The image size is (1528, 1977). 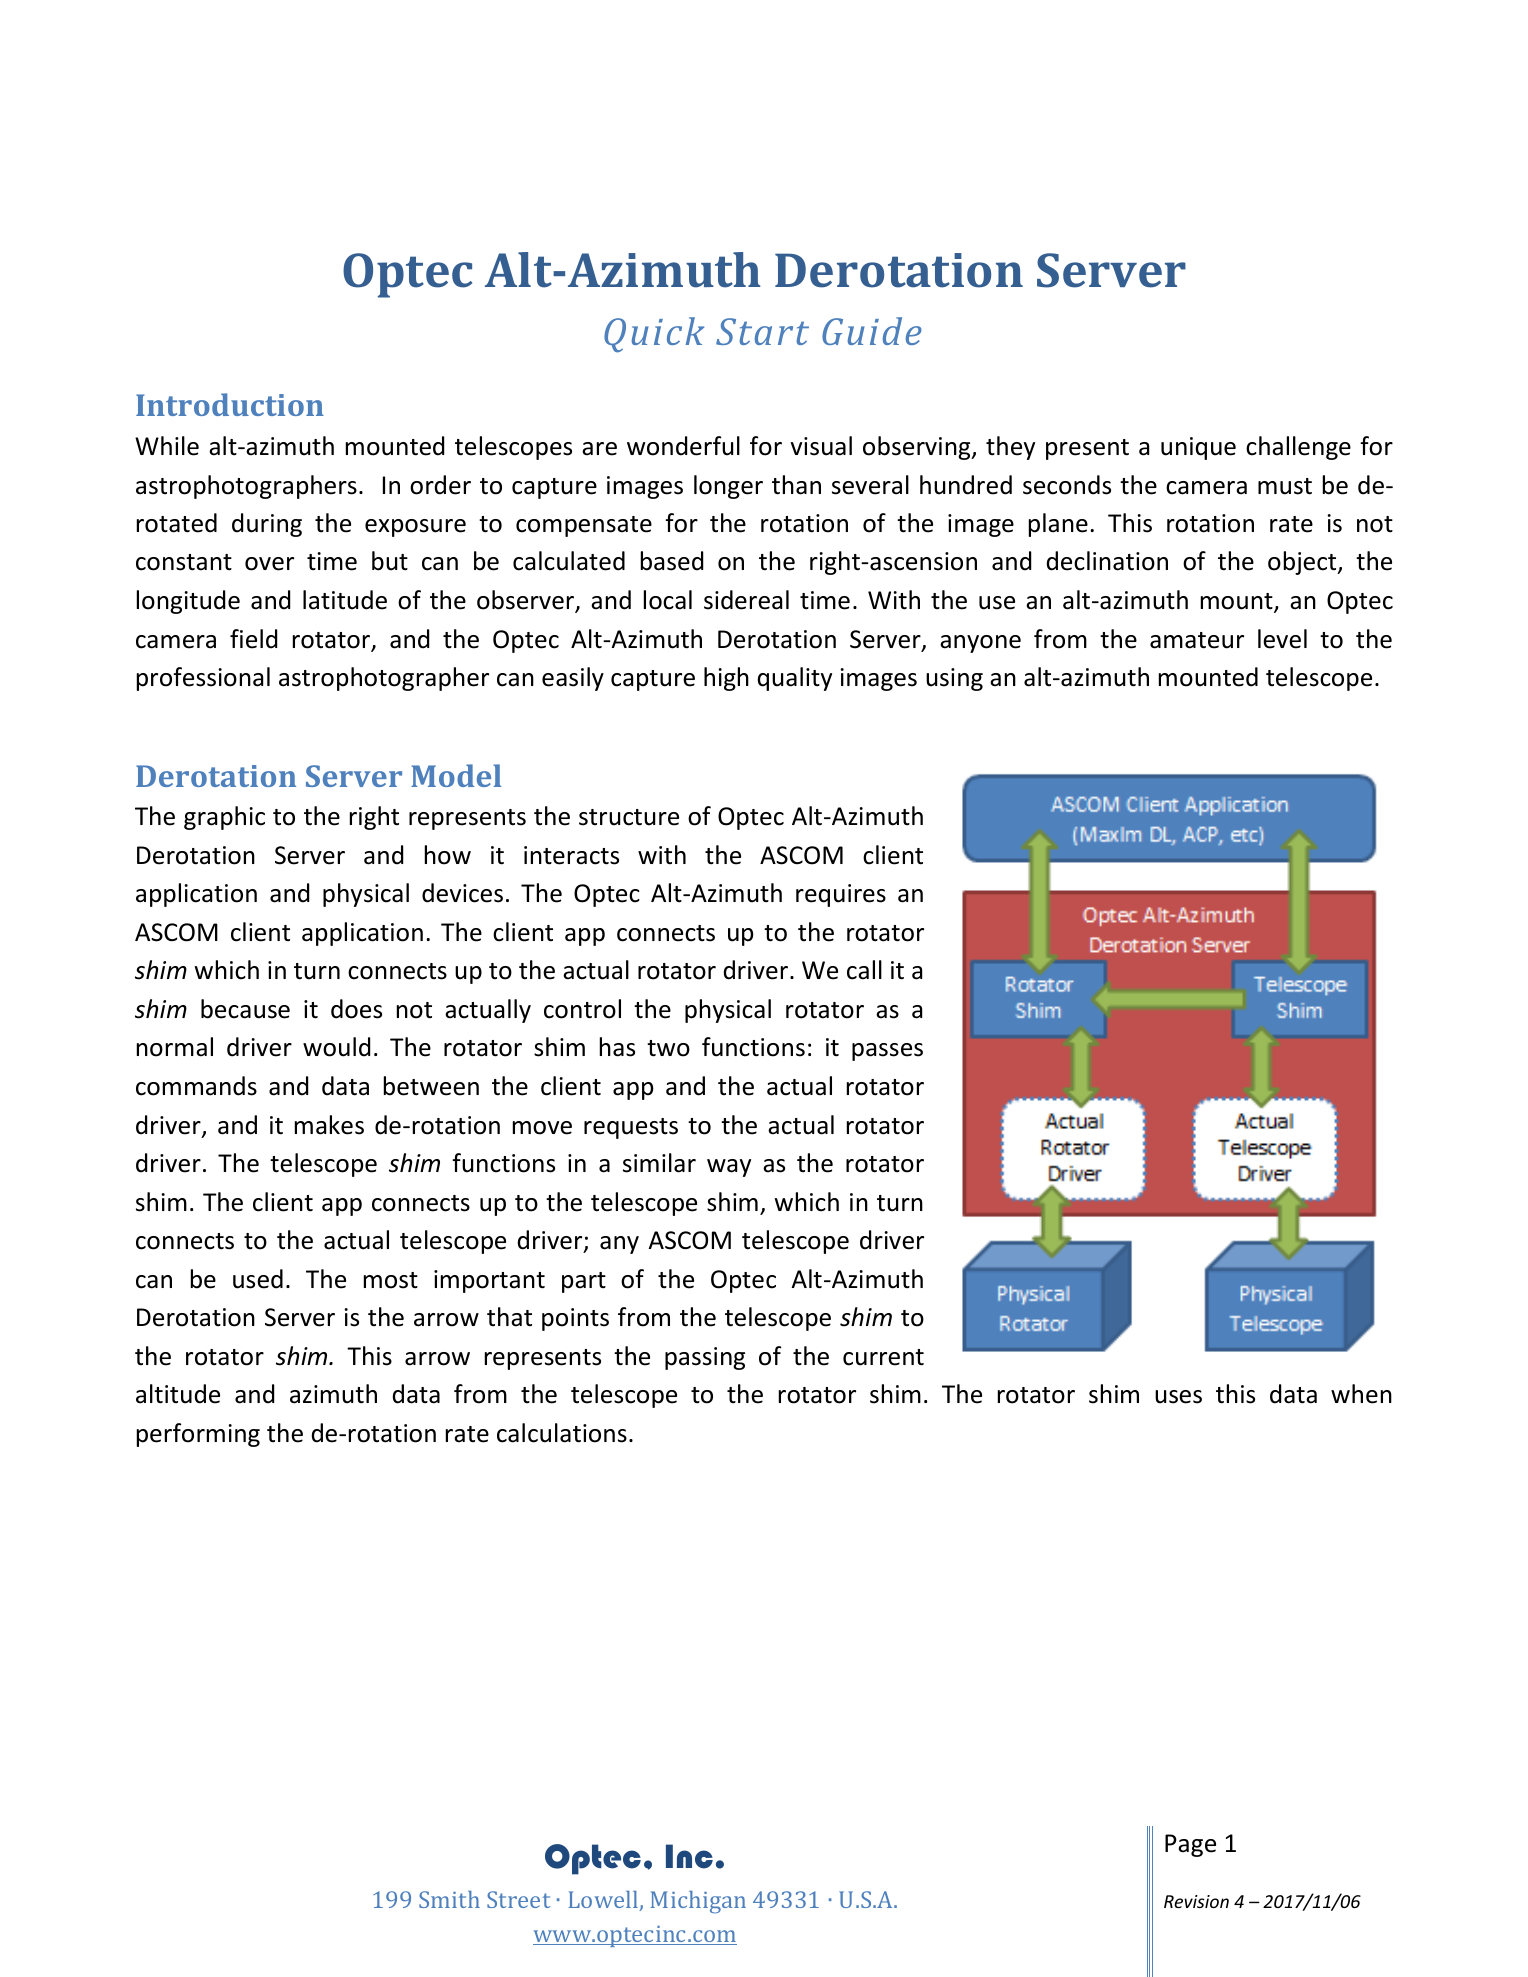 I want to click on passes, so click(x=887, y=1052).
